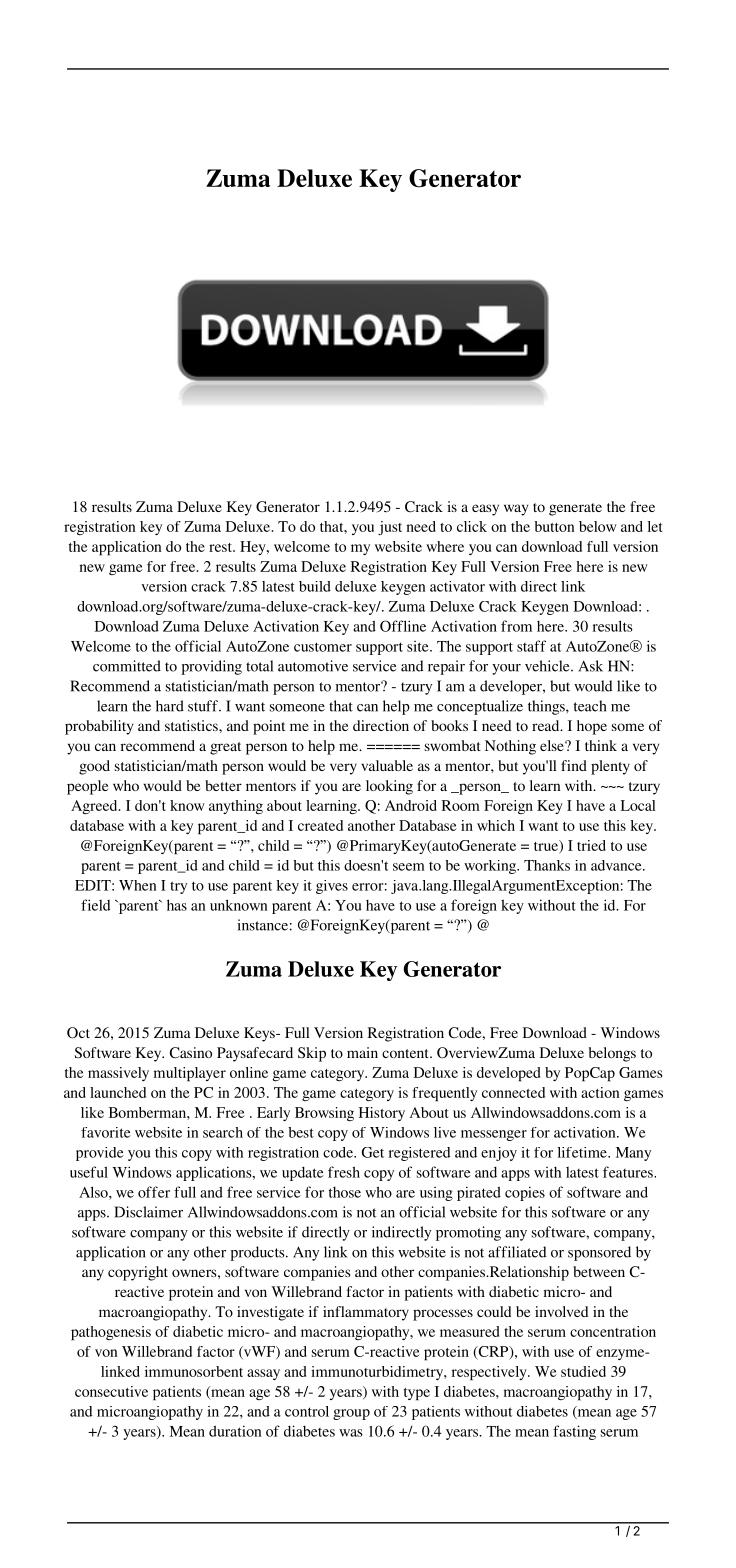 Image resolution: width=736 pixels, height=1568 pixels. What do you see at coordinates (111, 1391) in the screenshot?
I see `consecutive` at bounding box center [111, 1391].
